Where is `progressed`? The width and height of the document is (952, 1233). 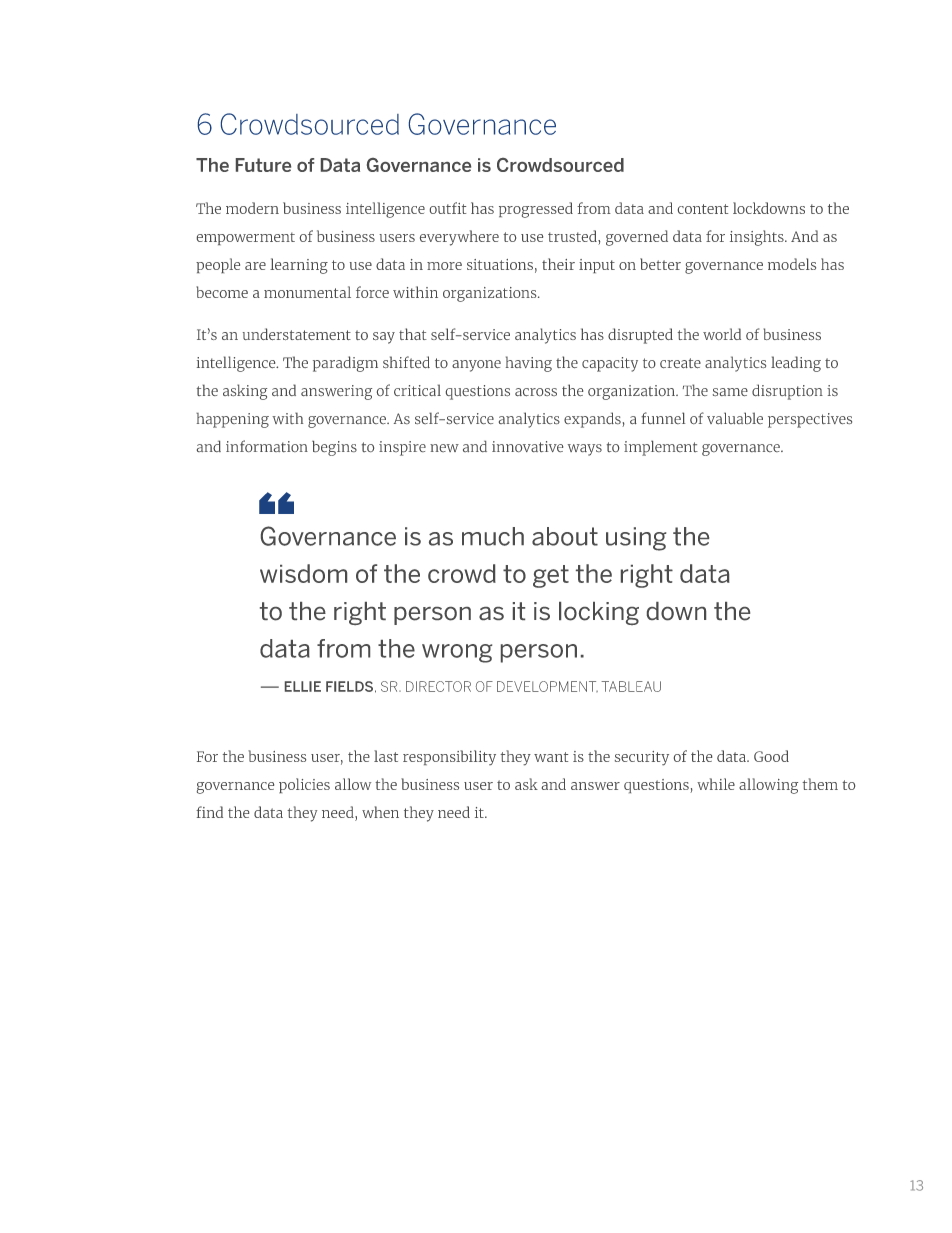 progressed is located at coordinates (536, 210).
